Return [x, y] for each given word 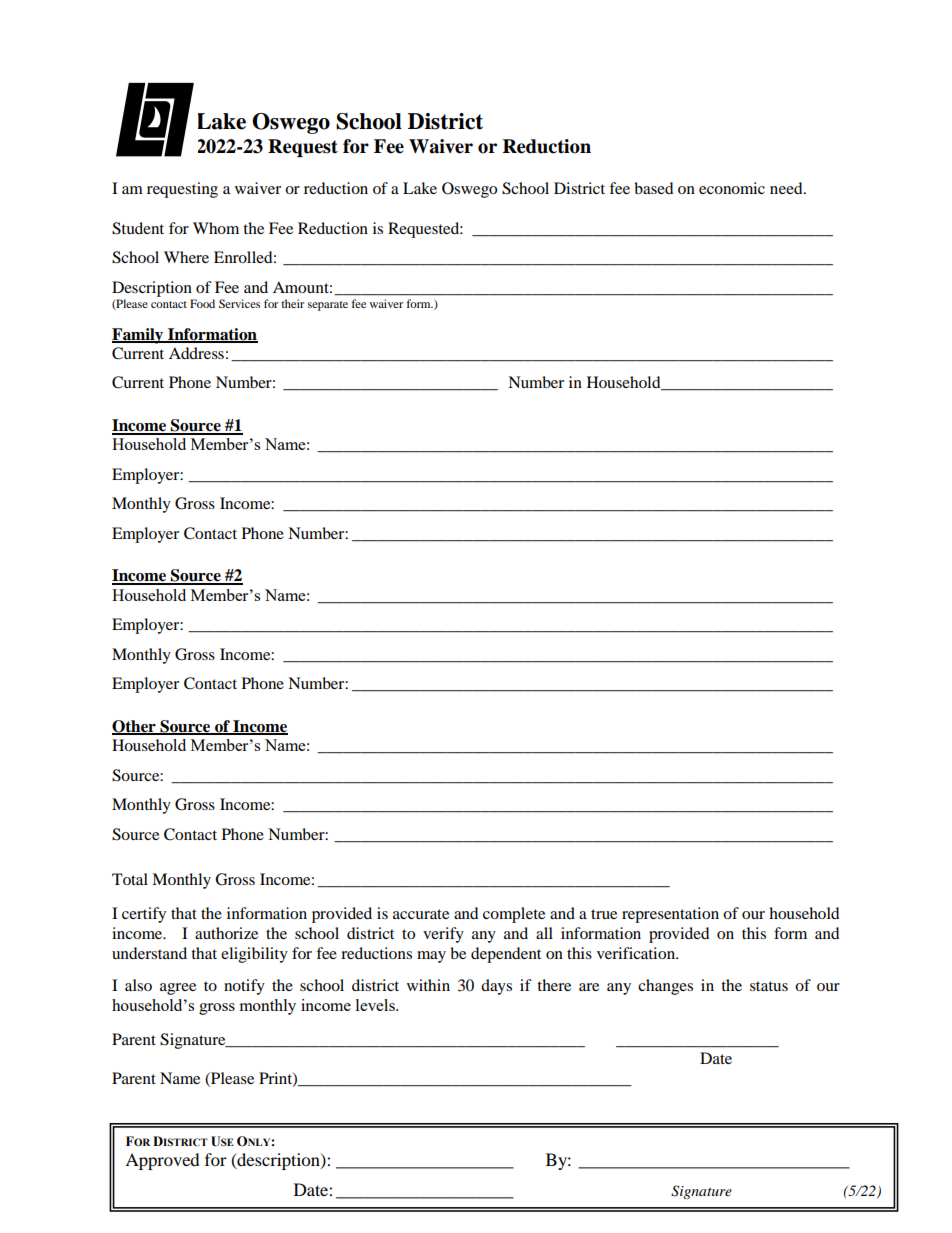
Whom [216, 228]
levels [376, 1005]
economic [732, 188]
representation [670, 915]
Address [196, 353]
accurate [421, 914]
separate [328, 306]
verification [637, 953]
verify [443, 935]
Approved [162, 1161]
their [292, 303]
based [654, 188]
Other [135, 727]
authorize [226, 933]
